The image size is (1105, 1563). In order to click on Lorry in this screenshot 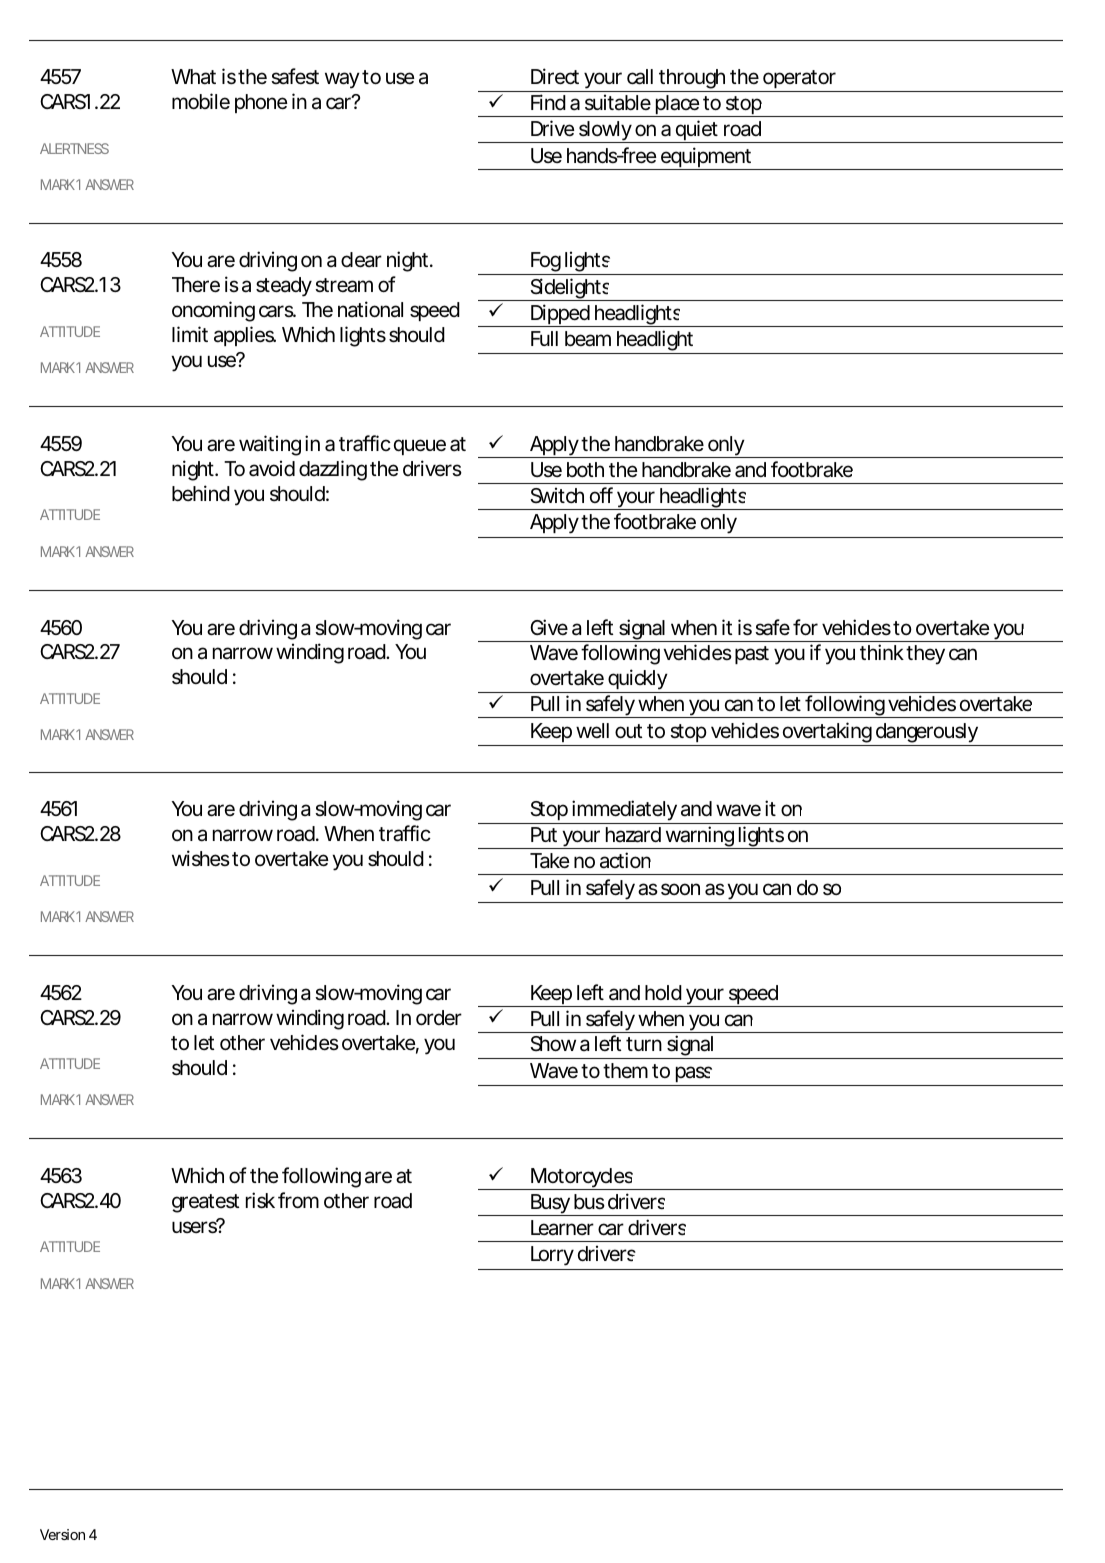, I will do `click(552, 1256)`.
